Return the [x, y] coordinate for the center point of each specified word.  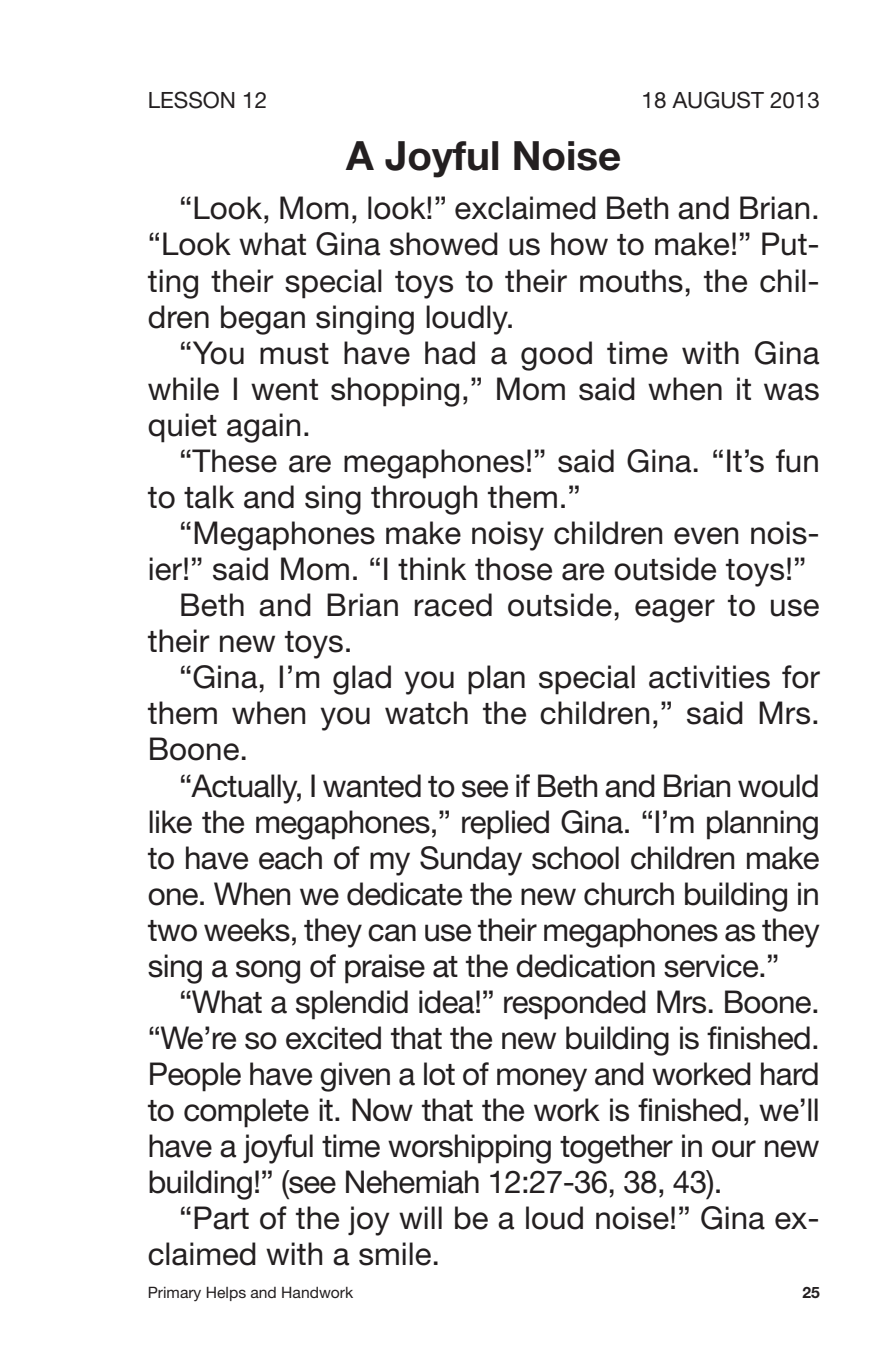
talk [209, 497]
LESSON [192, 100]
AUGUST [718, 100]
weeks [247, 930]
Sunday [471, 861]
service [712, 966]
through [424, 500]
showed [444, 244]
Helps [226, 1294]
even [706, 536]
